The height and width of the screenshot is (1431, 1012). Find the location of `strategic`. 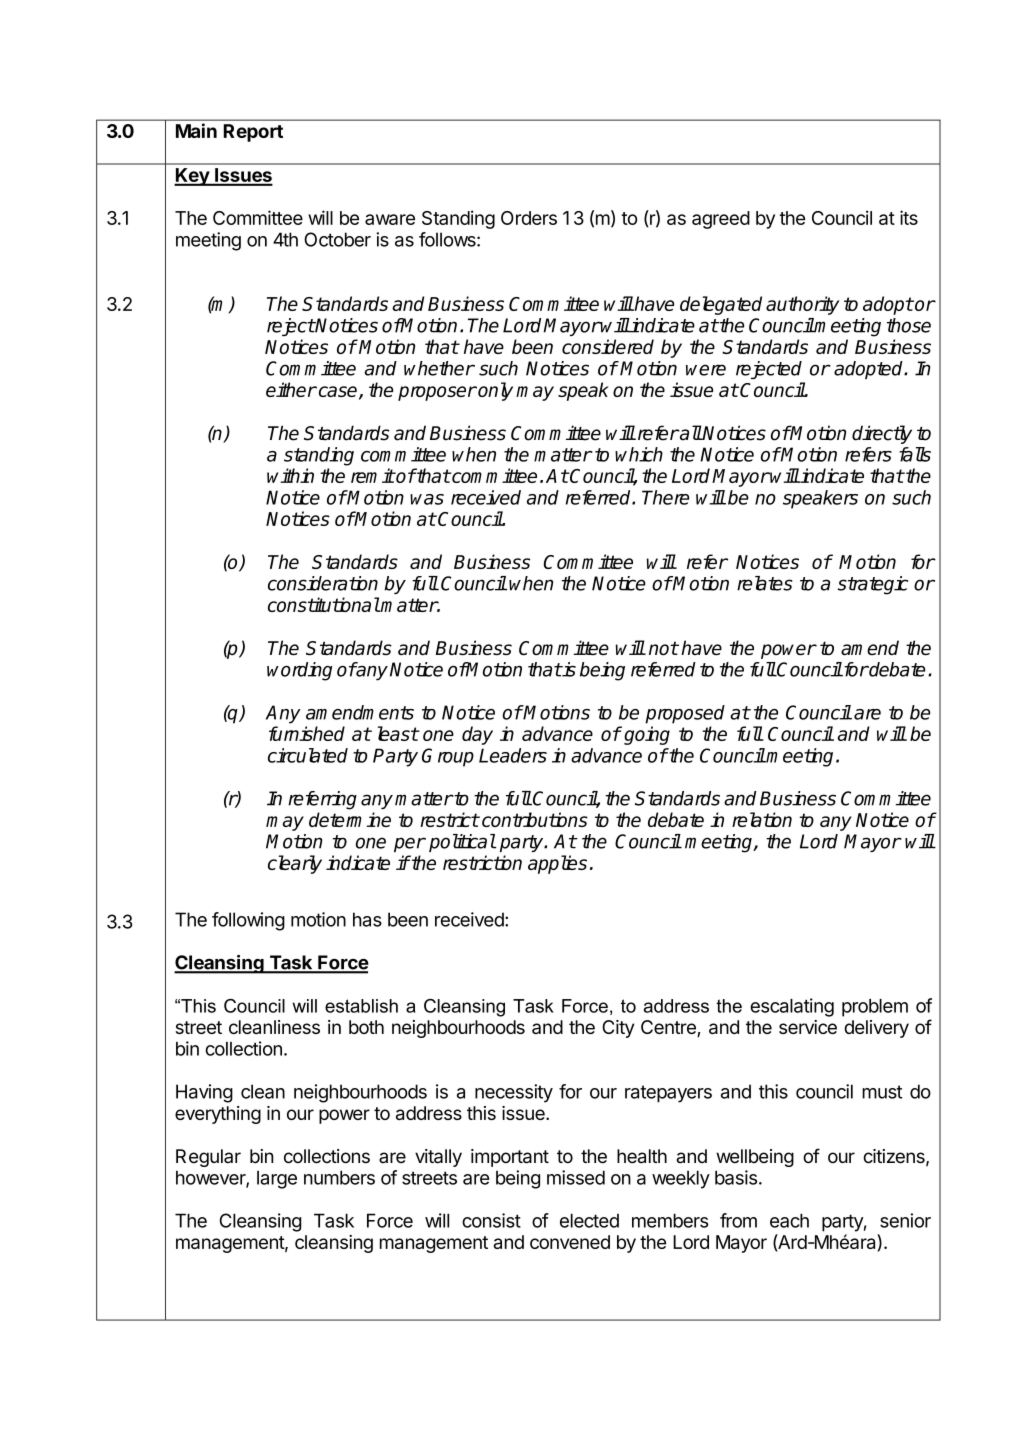

strategic is located at coordinates (873, 585).
